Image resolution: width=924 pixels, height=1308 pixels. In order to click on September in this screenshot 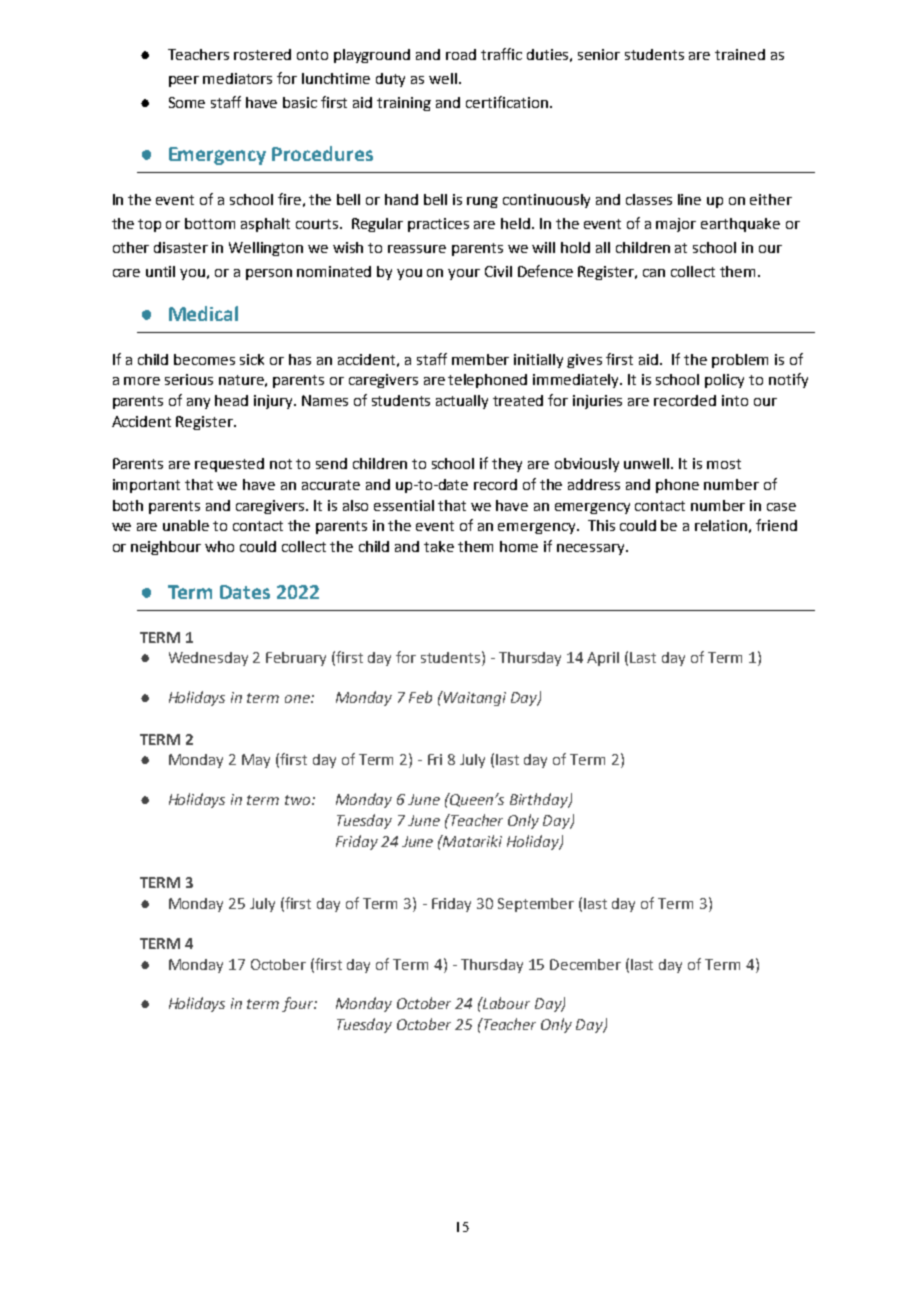, I will do `click(536, 905)`.
